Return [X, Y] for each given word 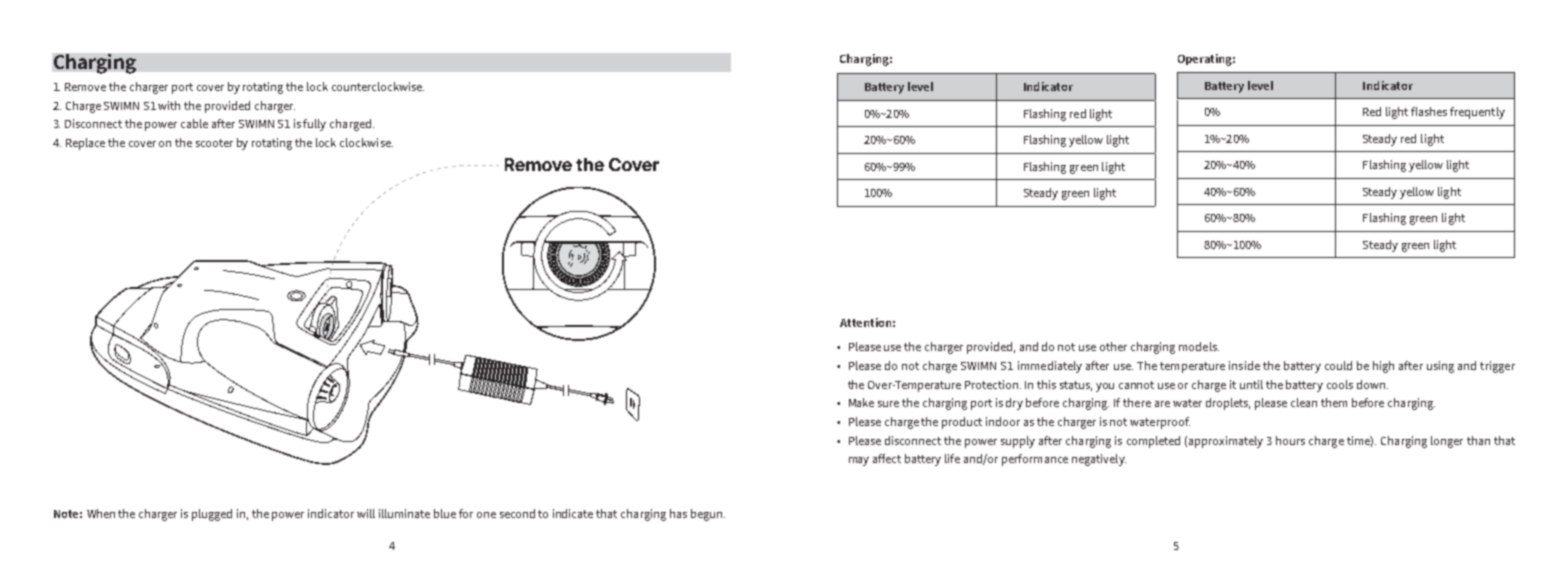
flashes [1429, 111]
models [1199, 346]
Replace [85, 144]
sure [888, 404]
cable [194, 123]
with [169, 105]
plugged [212, 515]
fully [314, 125]
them [1334, 402]
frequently [1477, 113]
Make [861, 402]
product [962, 423]
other [1113, 346]
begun [706, 515]
